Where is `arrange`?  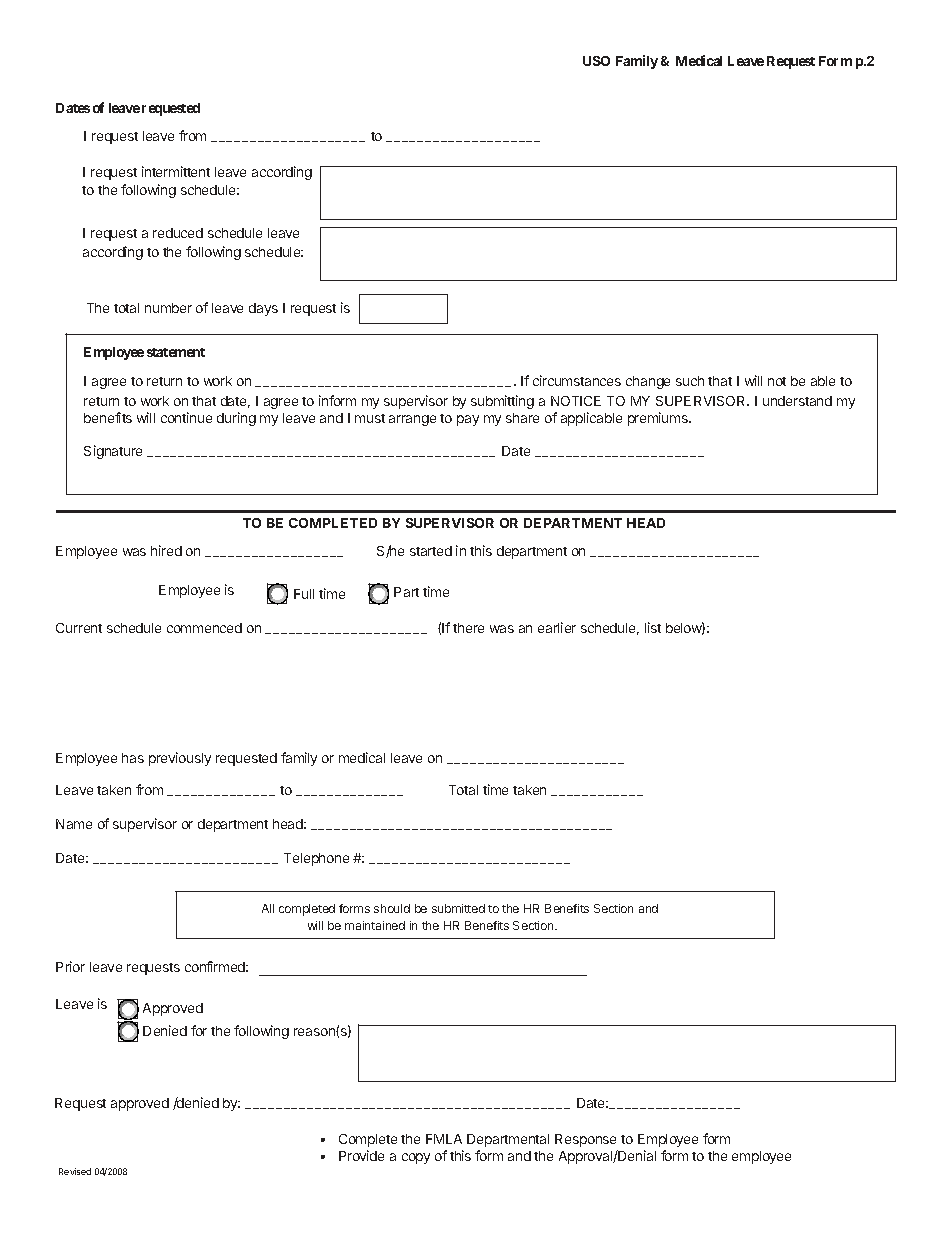 arrange is located at coordinates (412, 420).
